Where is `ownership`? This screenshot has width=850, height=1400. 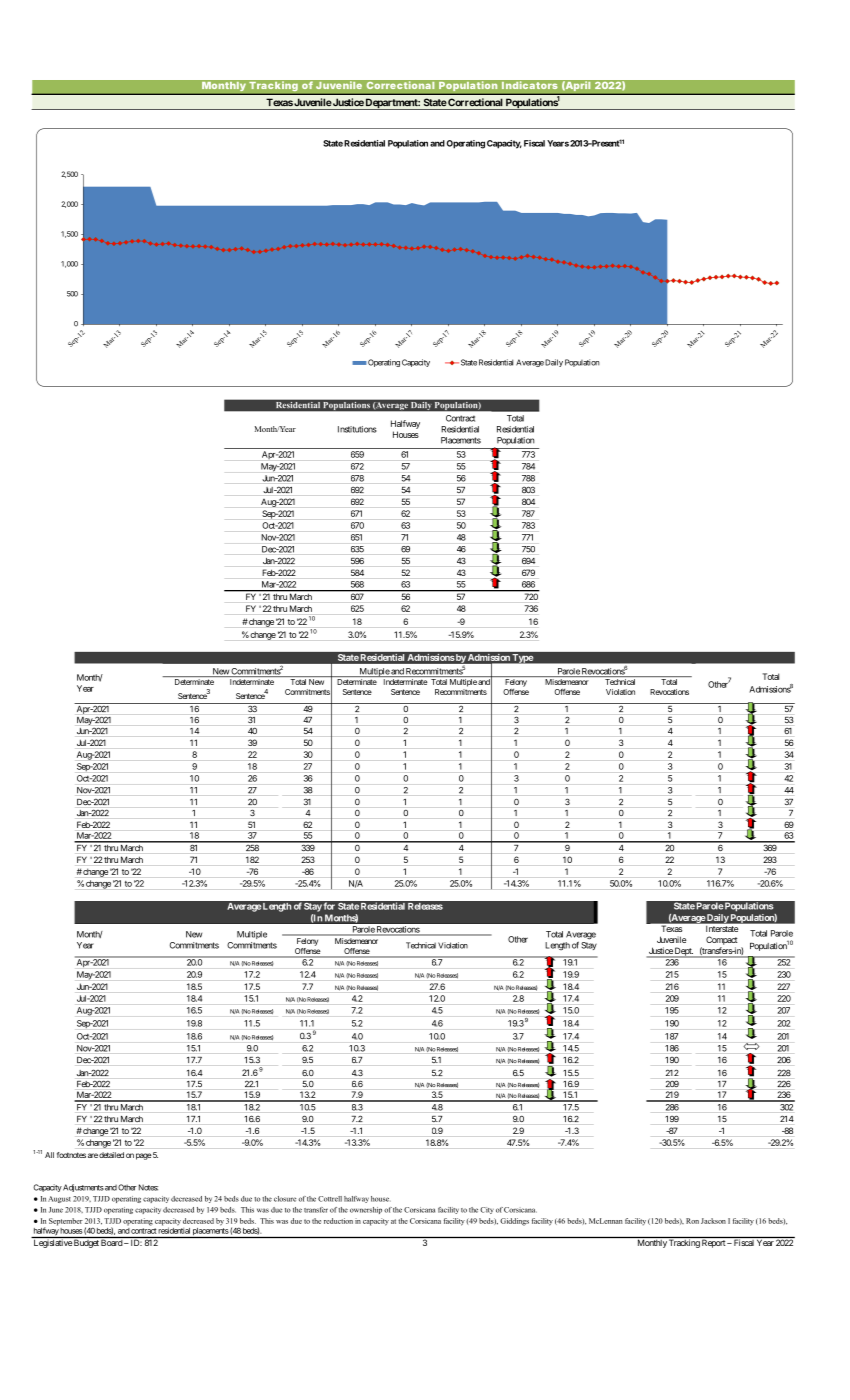
ownership is located at coordinates (366, 1210).
